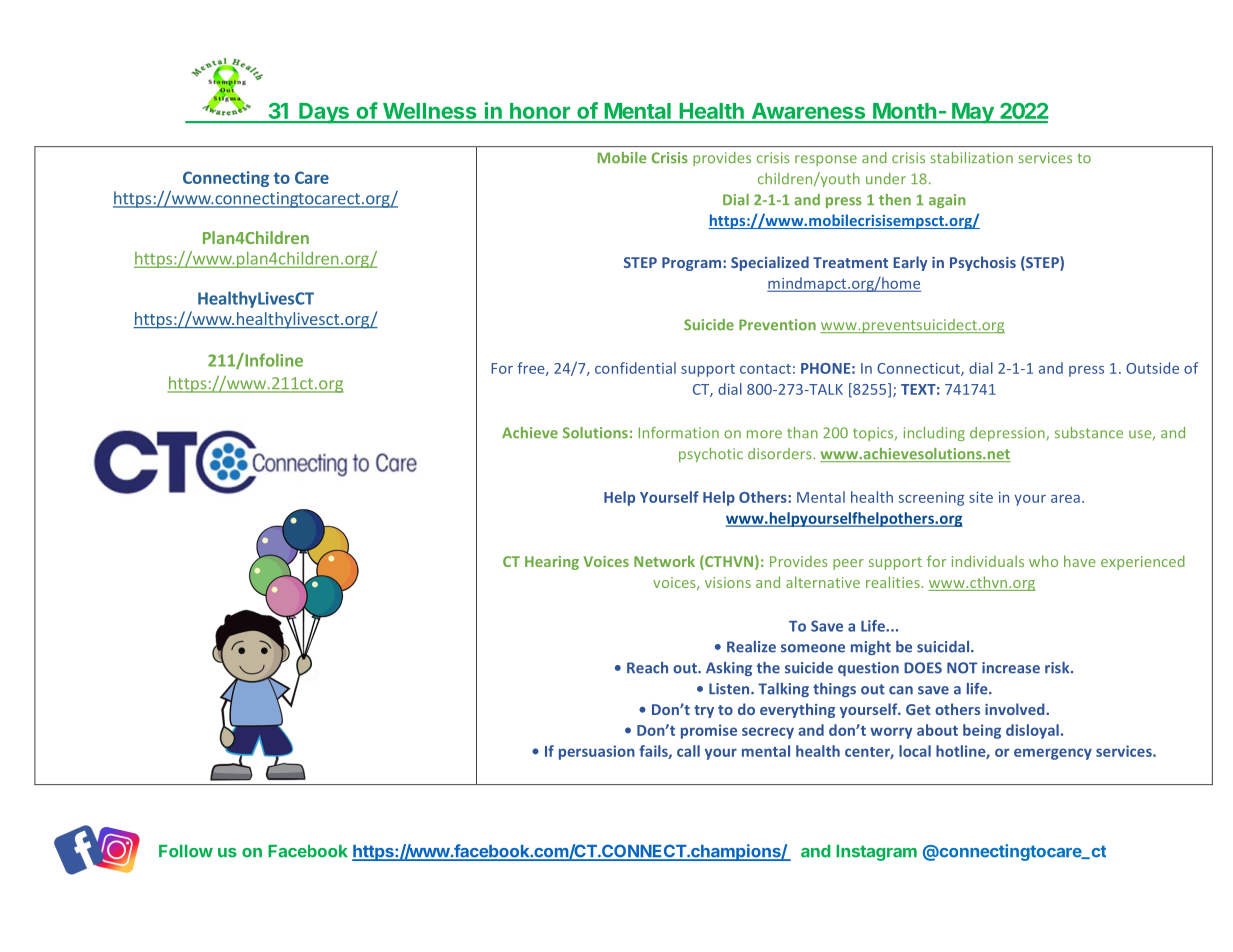  I want to click on area, so click(1065, 499).
